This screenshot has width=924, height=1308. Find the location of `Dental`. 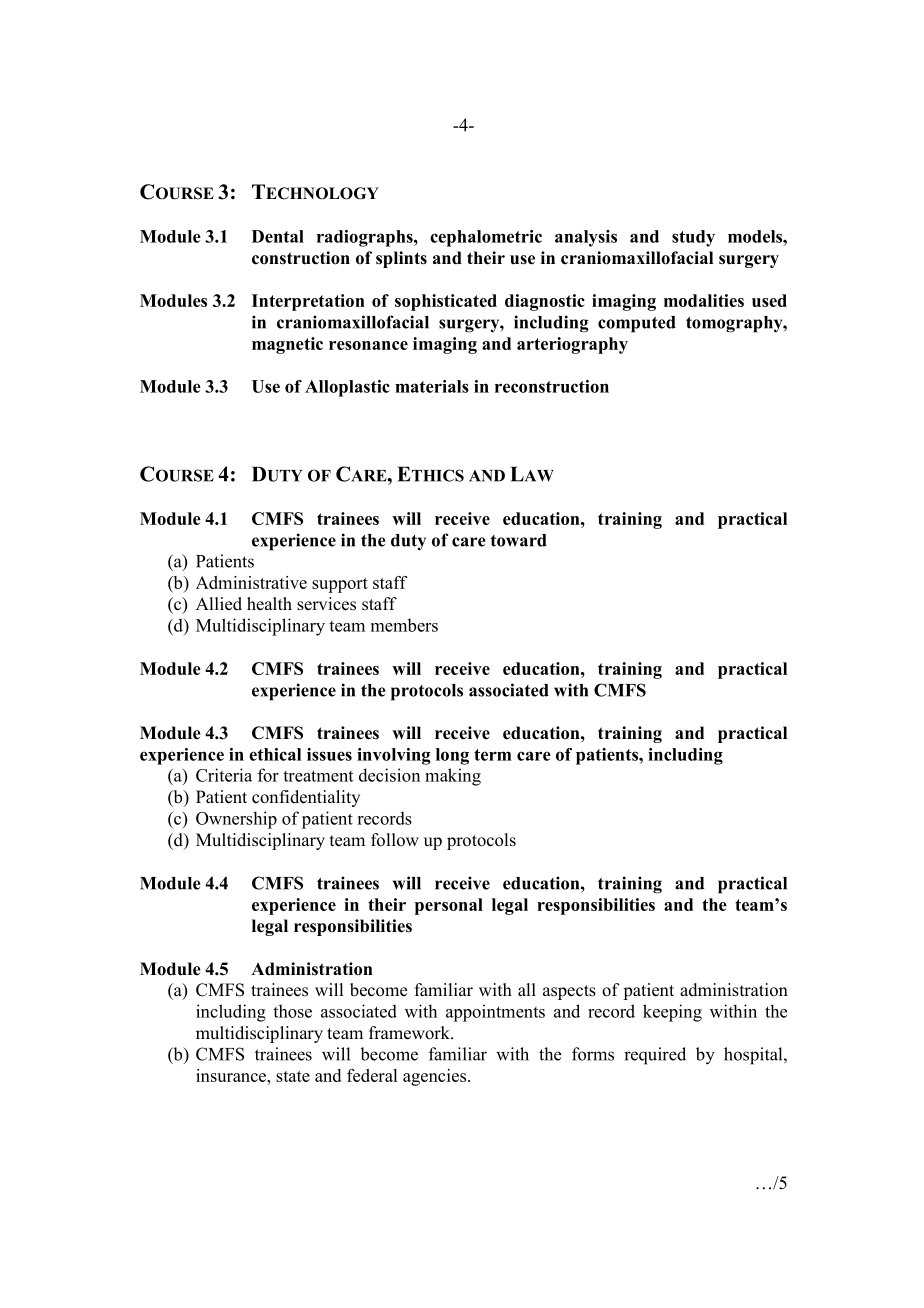

Dental is located at coordinates (278, 236).
